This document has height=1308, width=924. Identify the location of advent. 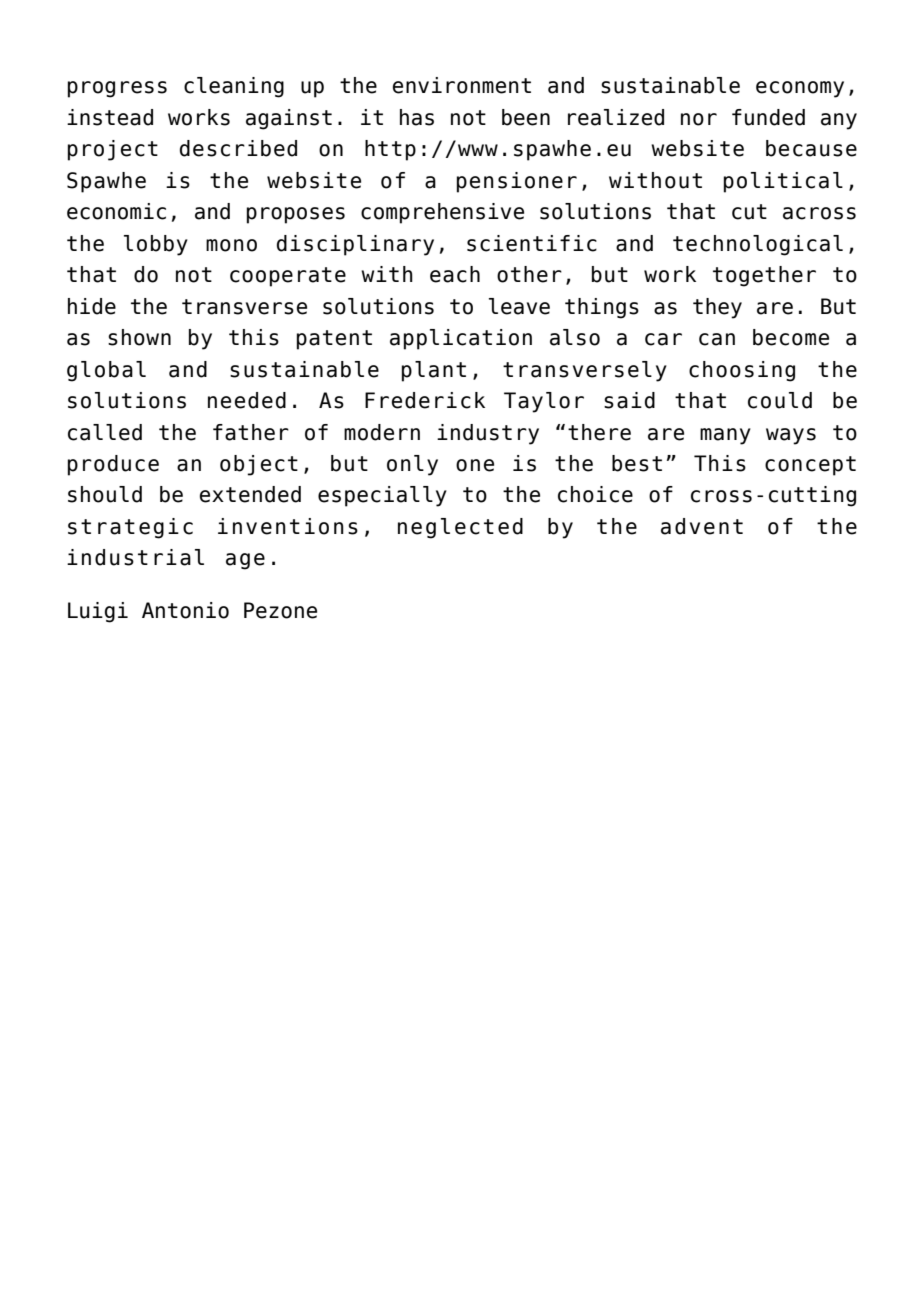
(702, 526).
